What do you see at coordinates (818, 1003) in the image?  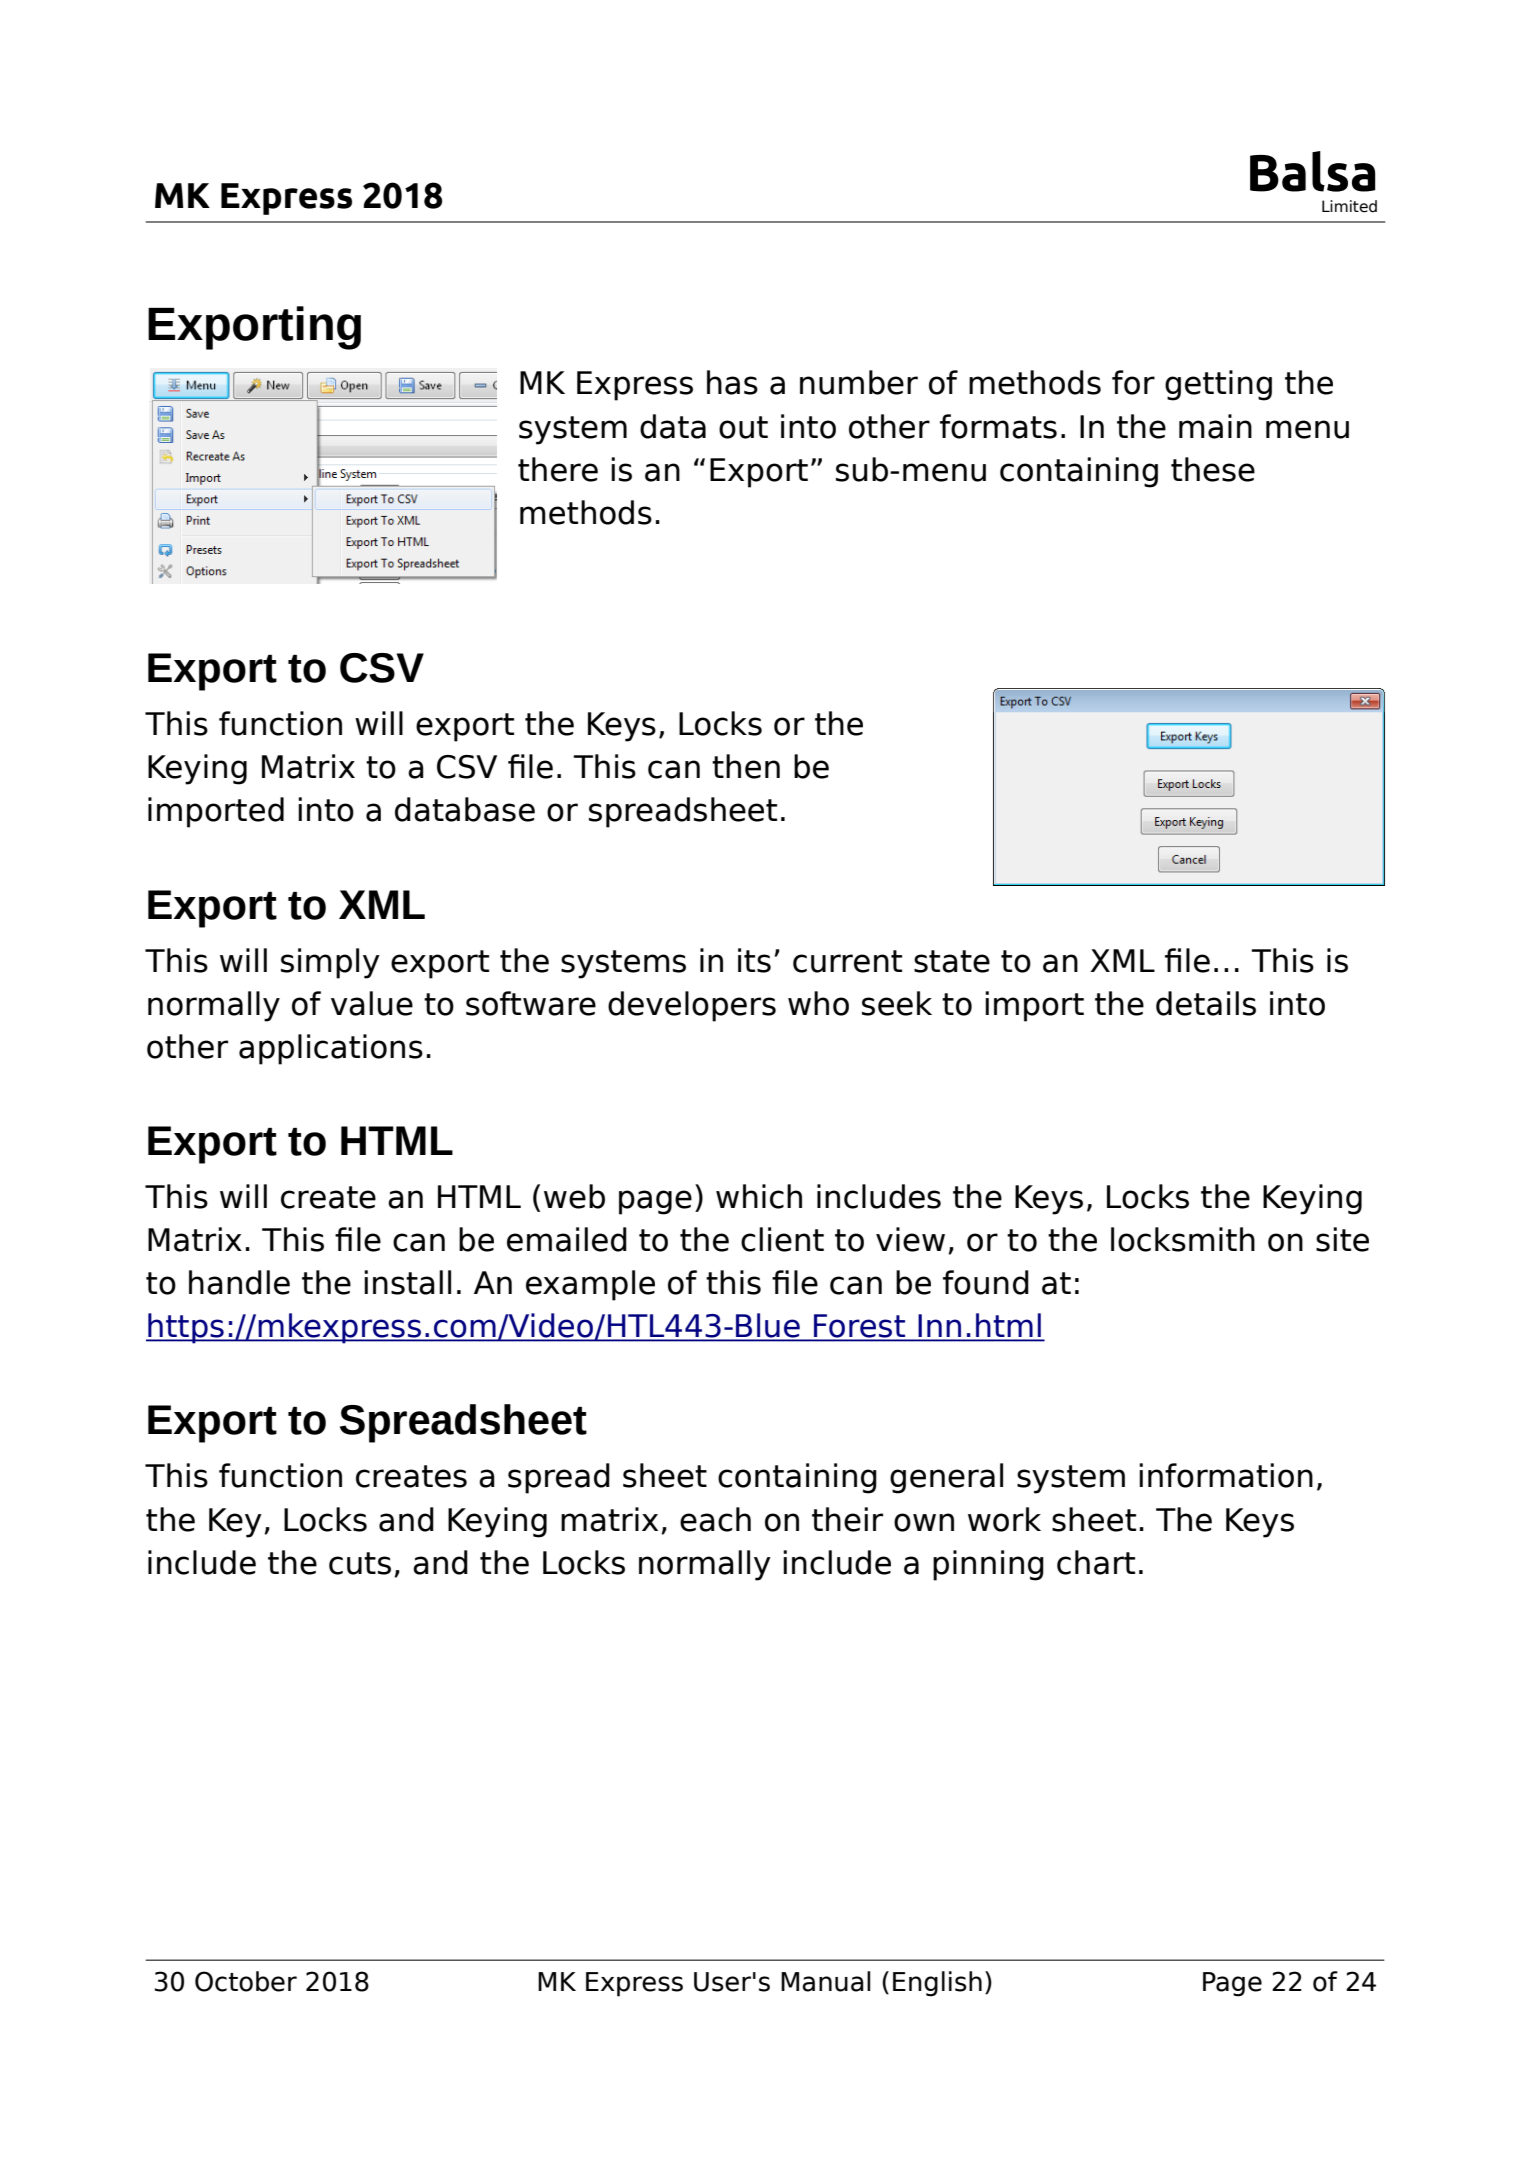 I see `who` at bounding box center [818, 1003].
